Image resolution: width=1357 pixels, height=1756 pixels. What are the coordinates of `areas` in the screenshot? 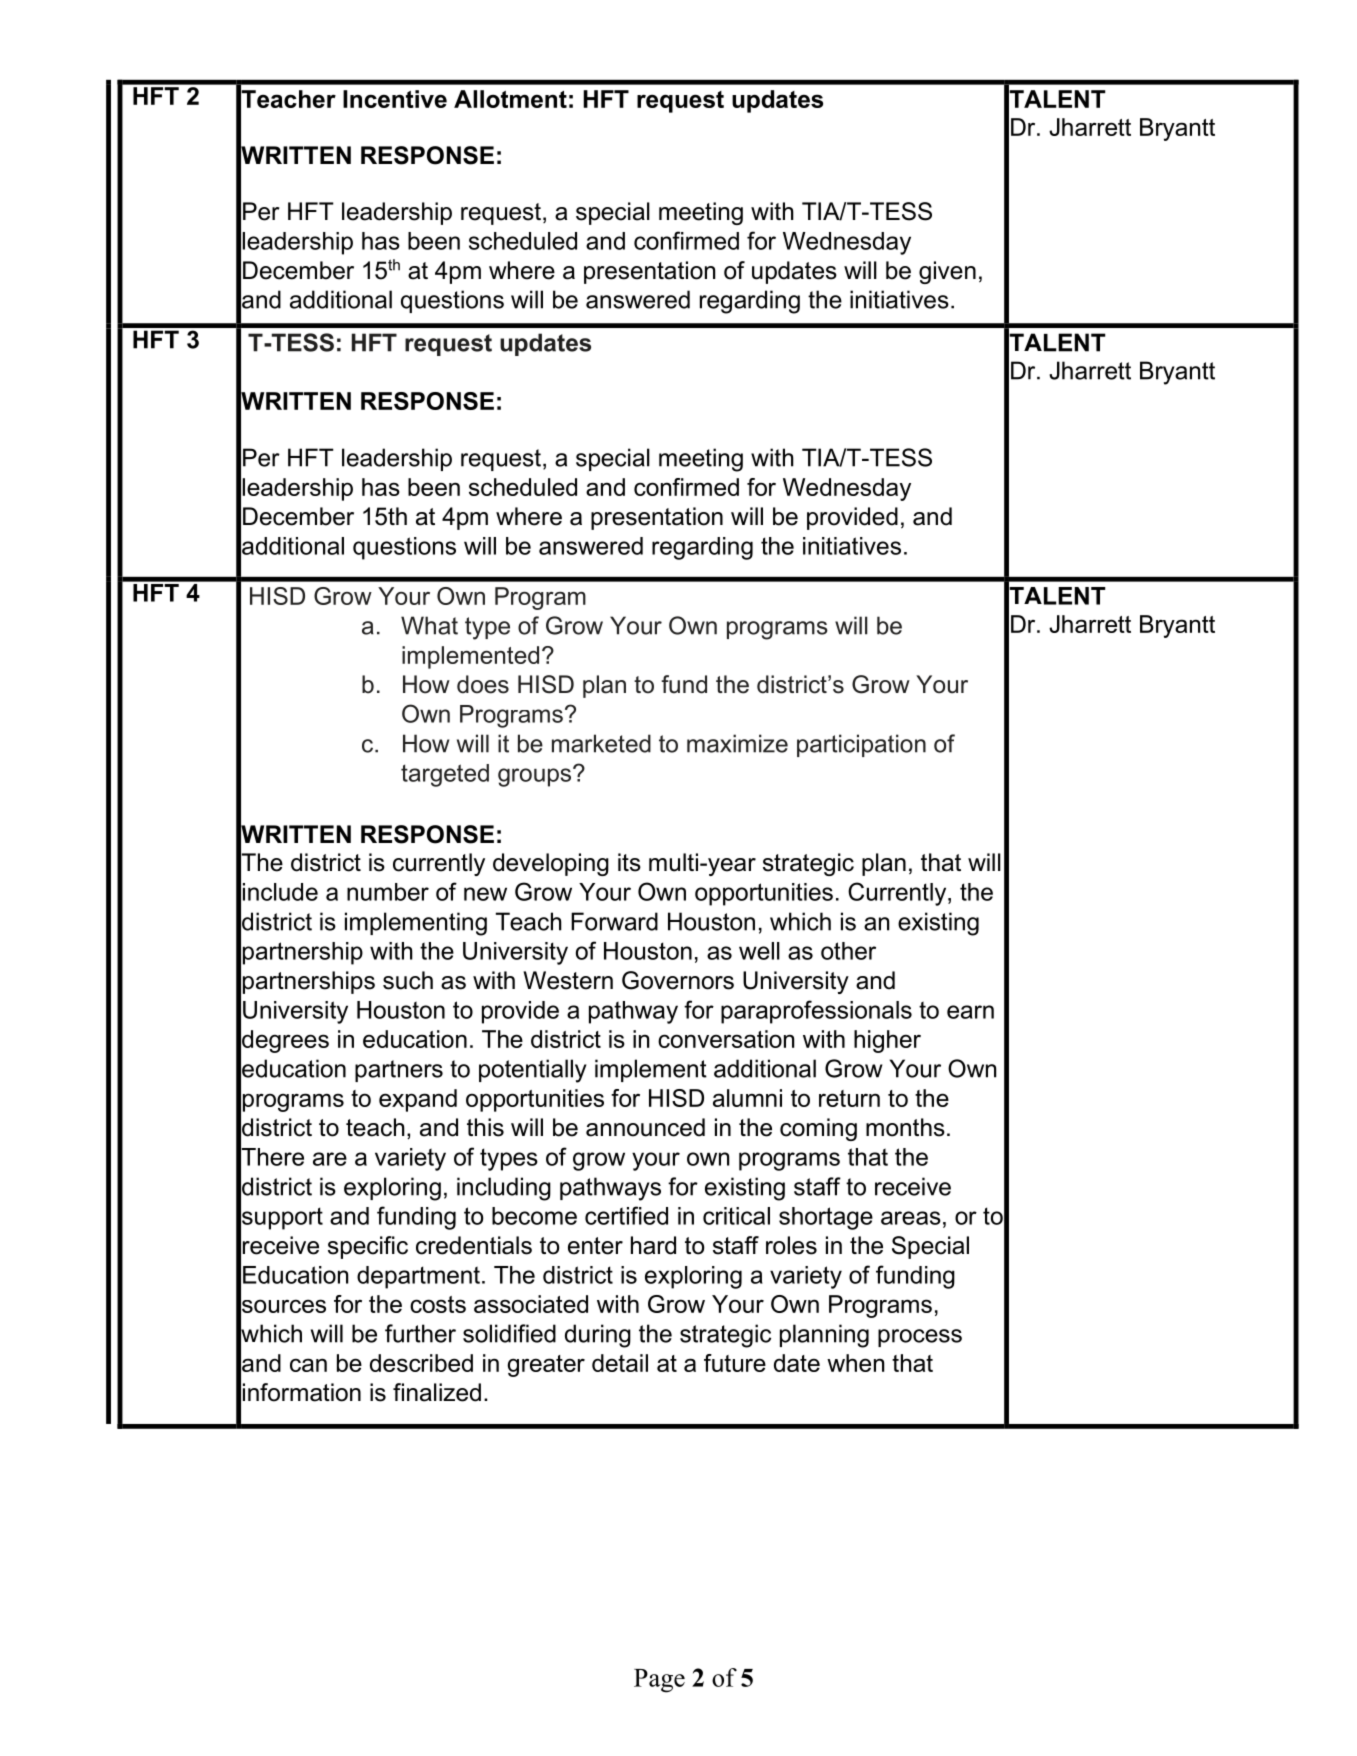 It's located at (911, 1218).
